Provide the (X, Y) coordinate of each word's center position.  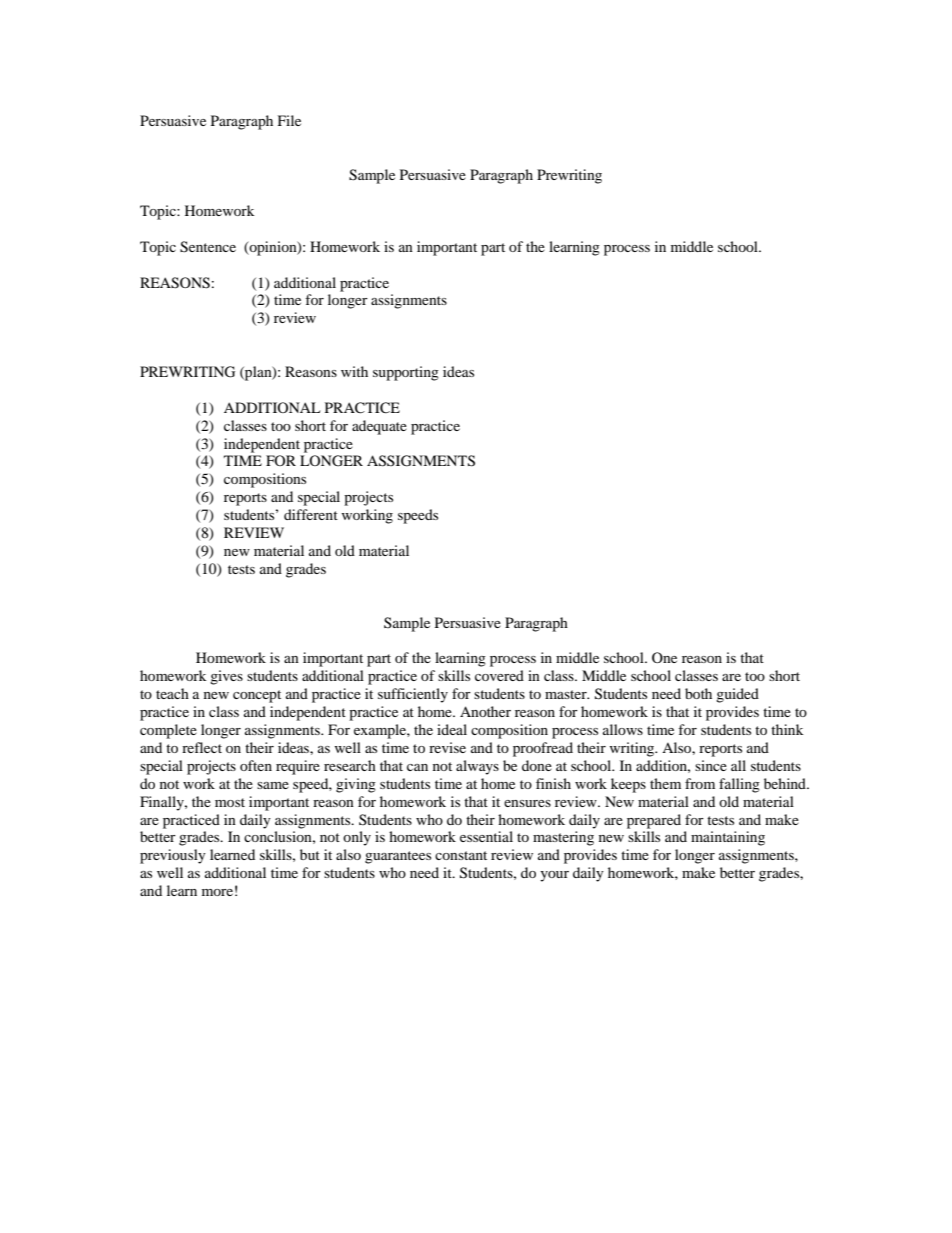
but (310, 854)
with (354, 371)
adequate (379, 427)
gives (226, 677)
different (311, 514)
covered (499, 675)
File (289, 120)
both (698, 693)
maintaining (728, 838)
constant (461, 855)
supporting (406, 373)
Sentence (208, 247)
